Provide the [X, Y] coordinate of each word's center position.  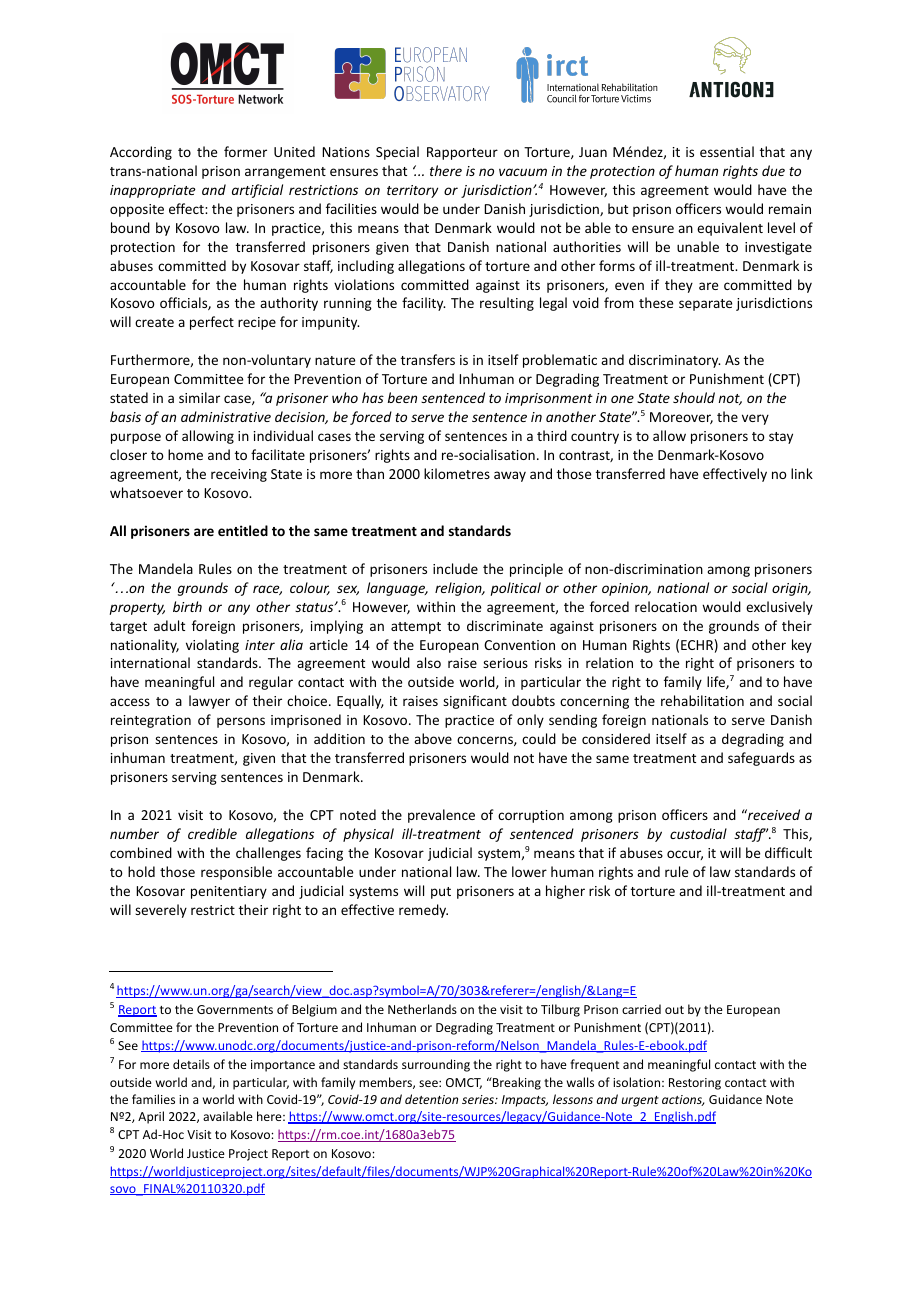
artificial [257, 191]
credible [212, 833]
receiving [239, 475]
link [802, 473]
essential [727, 151]
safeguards [761, 759]
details [191, 1064]
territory [412, 191]
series [479, 1099]
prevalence [441, 816]
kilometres [457, 473]
